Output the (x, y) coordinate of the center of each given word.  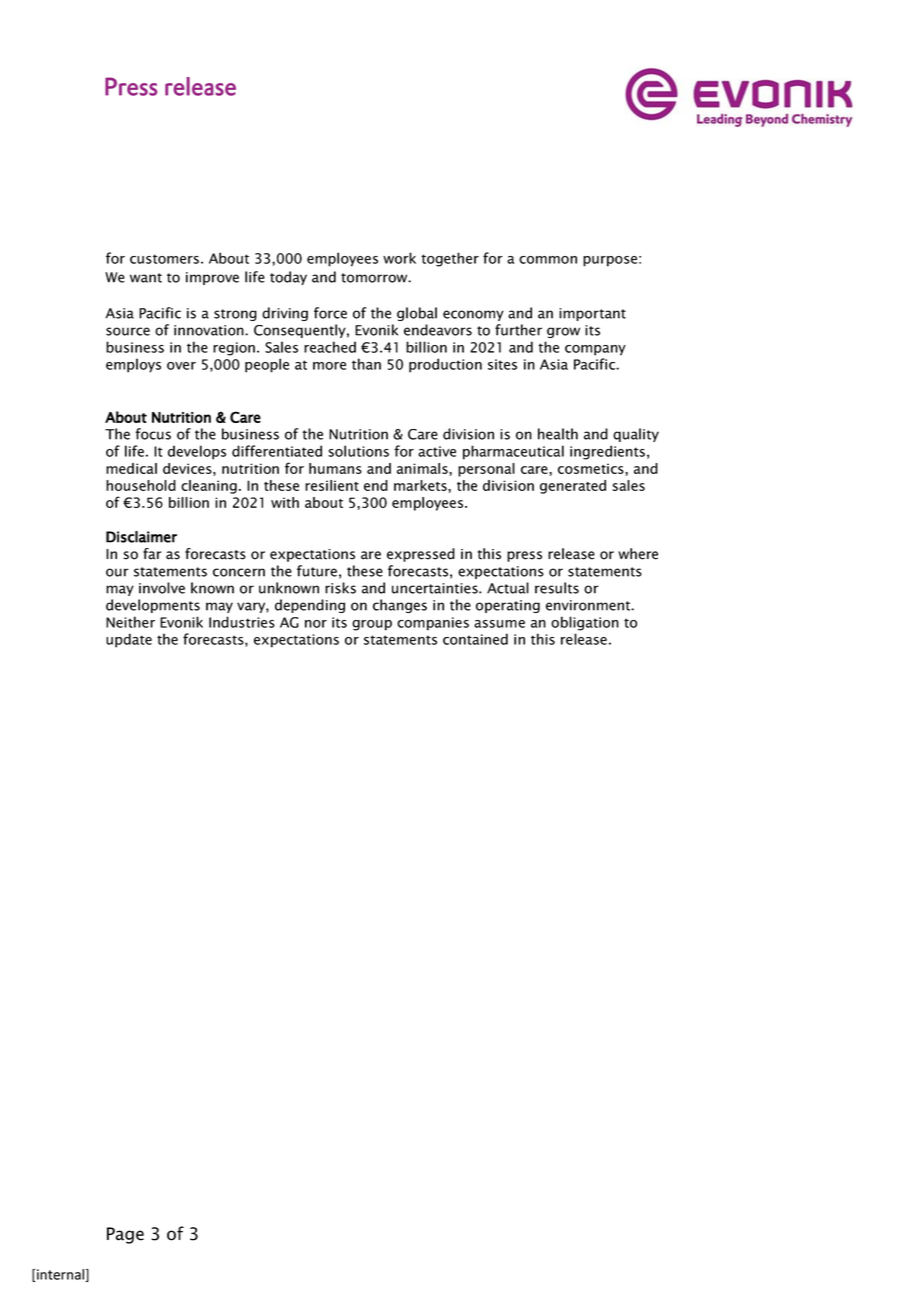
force (330, 313)
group (372, 625)
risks (340, 588)
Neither (130, 622)
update (129, 640)
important (592, 314)
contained (475, 639)
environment (589, 605)
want (146, 278)
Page (125, 1235)
